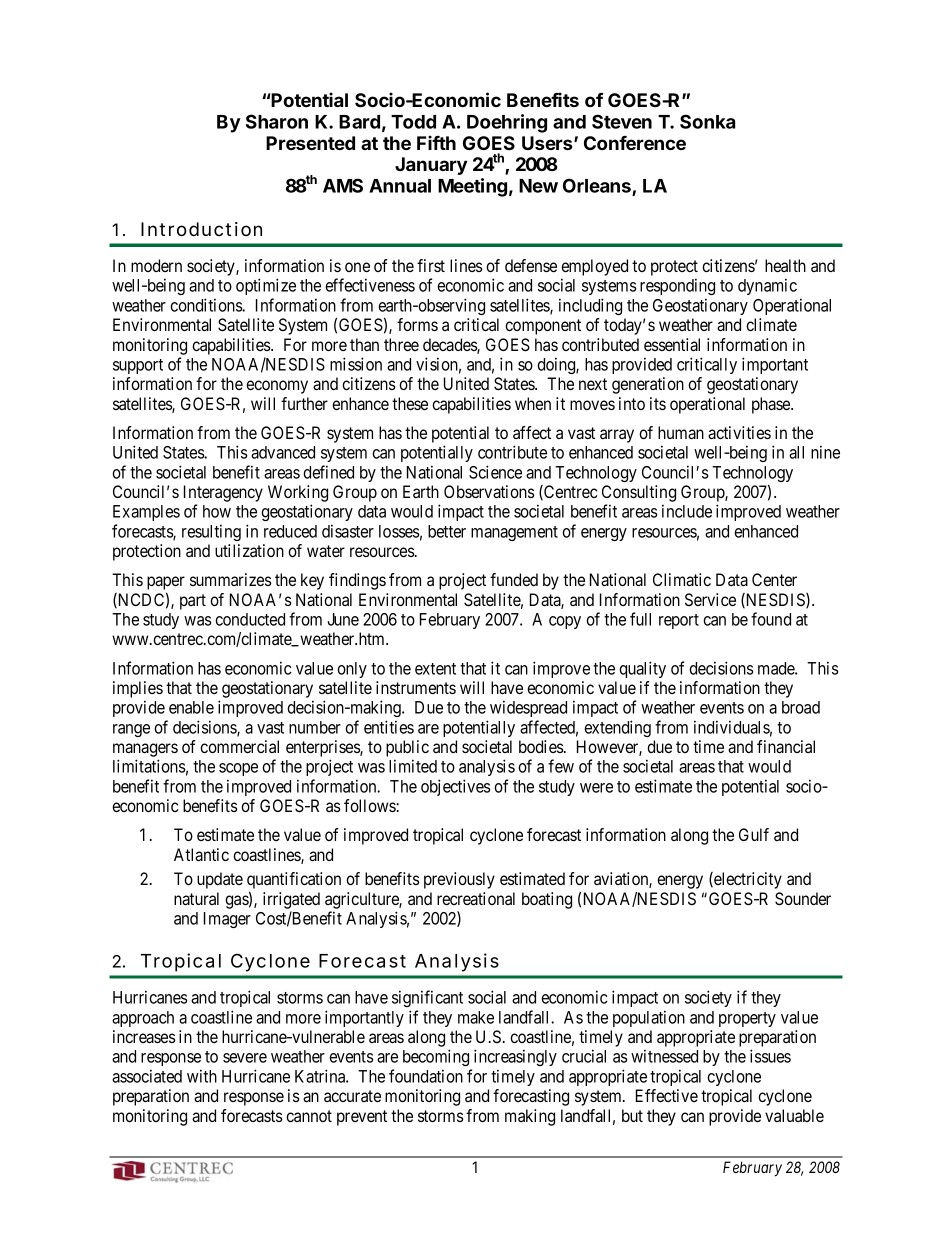 This screenshot has height=1233, width=952. Describe the element at coordinates (495, 472) in the screenshot. I see `Science` at that location.
